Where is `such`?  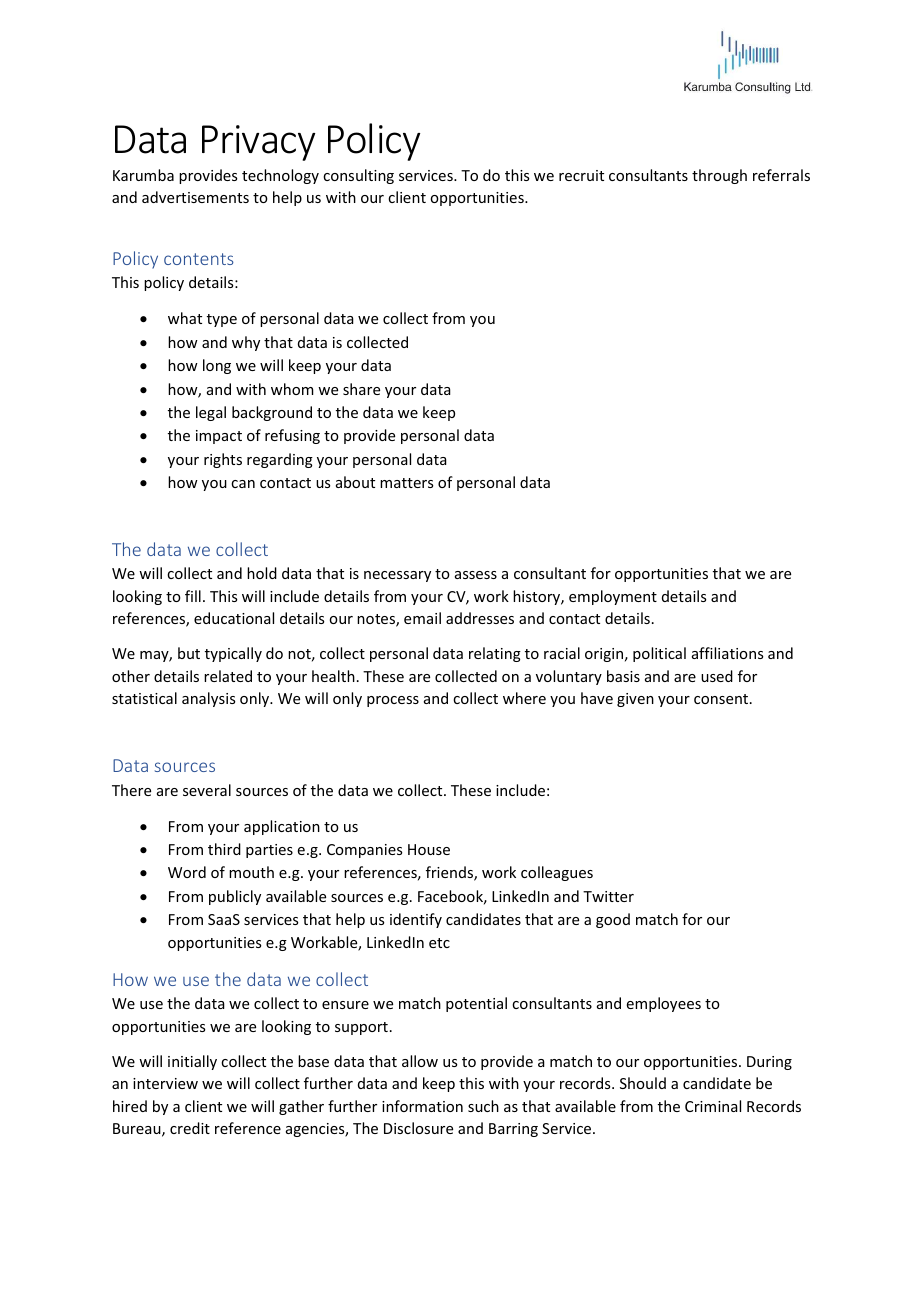
such is located at coordinates (483, 1106).
